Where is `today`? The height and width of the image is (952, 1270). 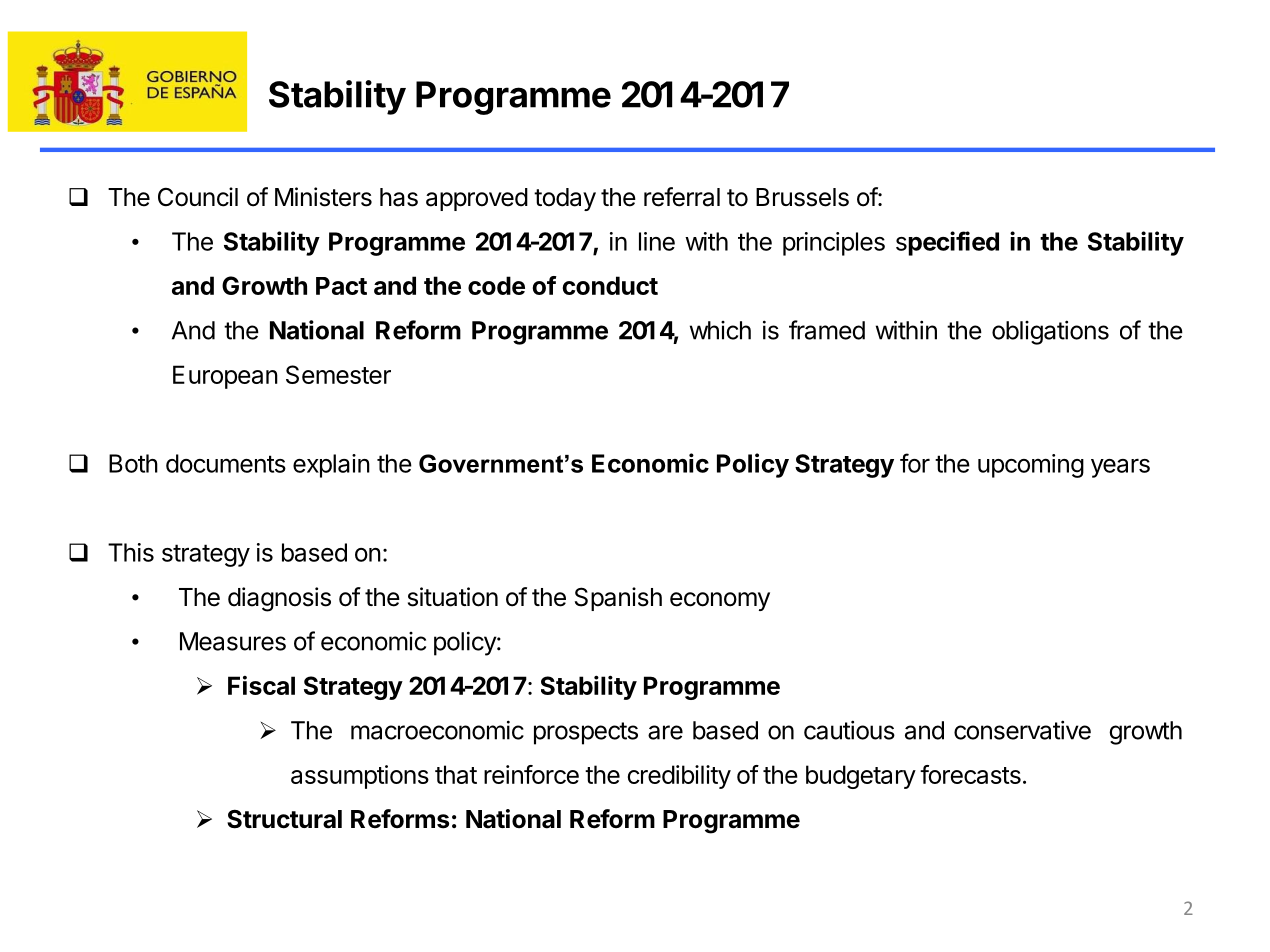
today is located at coordinates (565, 199).
